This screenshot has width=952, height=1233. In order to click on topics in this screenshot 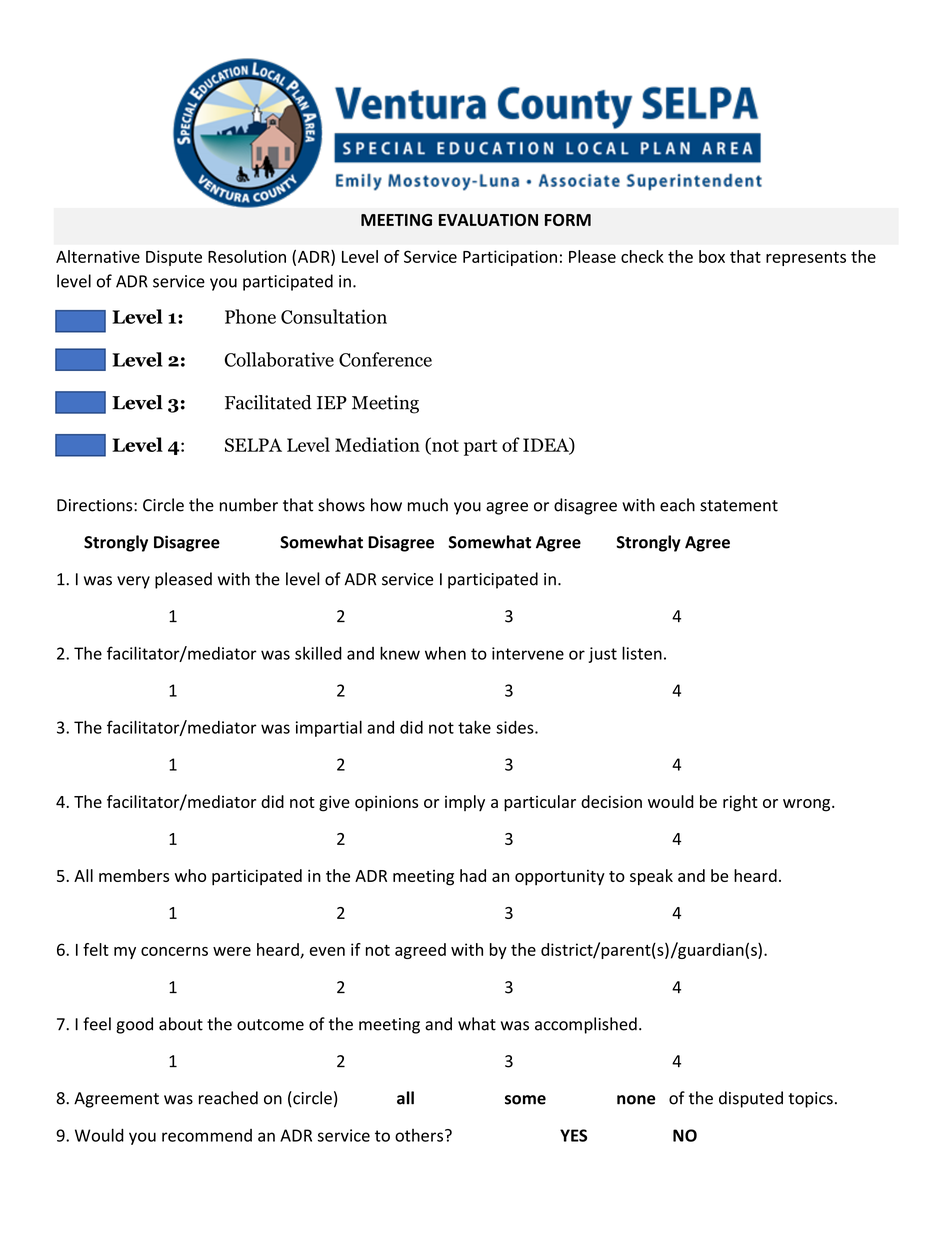, I will do `click(810, 1100)`.
